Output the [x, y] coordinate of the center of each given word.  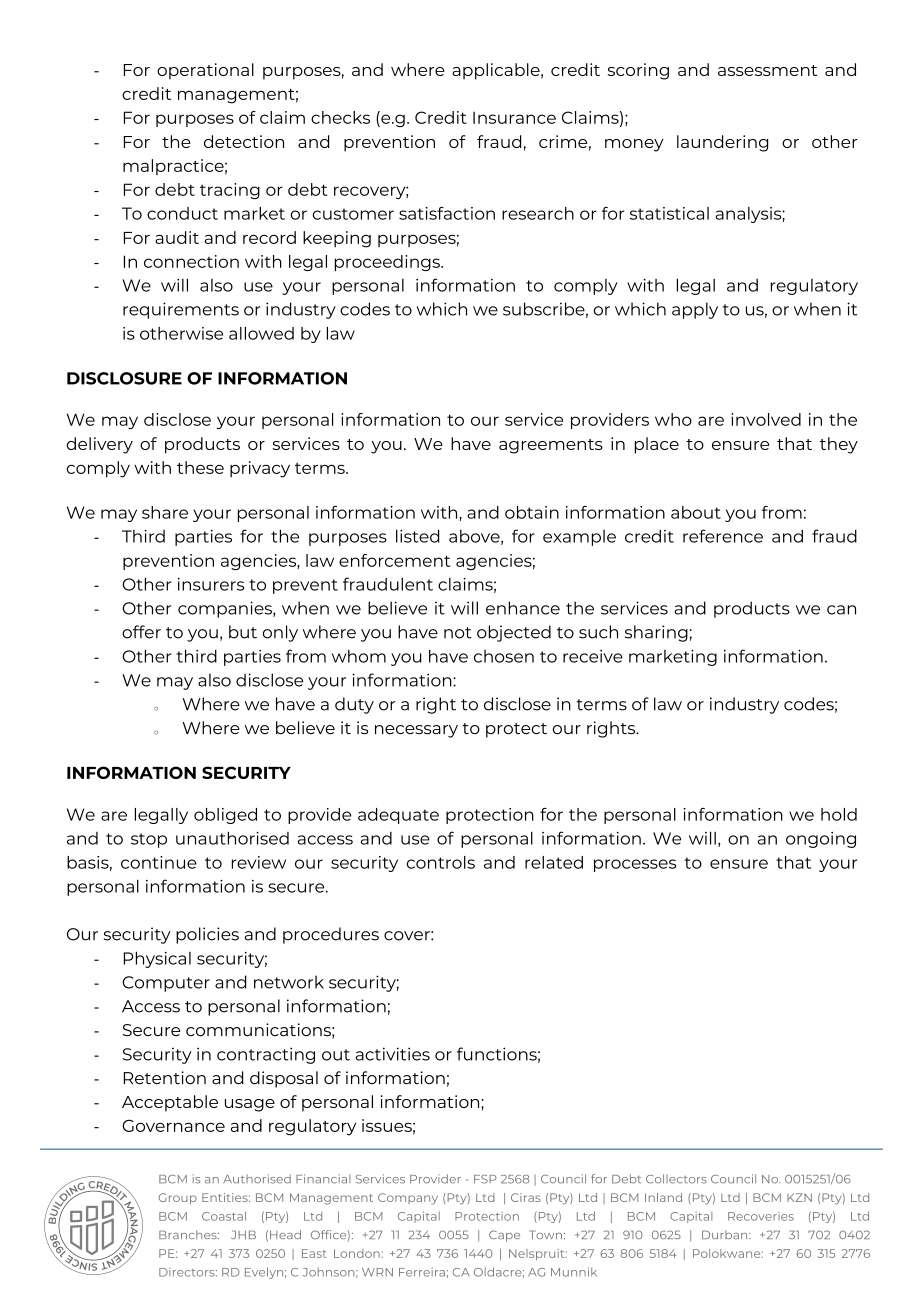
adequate [398, 816]
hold [839, 814]
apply [695, 310]
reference [723, 536]
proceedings [388, 263]
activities [393, 1054]
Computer [166, 984]
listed [417, 536]
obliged [225, 816]
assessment [767, 70]
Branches [189, 1234]
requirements [181, 310]
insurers [211, 584]
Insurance [514, 118]
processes [635, 865]
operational [205, 71]
